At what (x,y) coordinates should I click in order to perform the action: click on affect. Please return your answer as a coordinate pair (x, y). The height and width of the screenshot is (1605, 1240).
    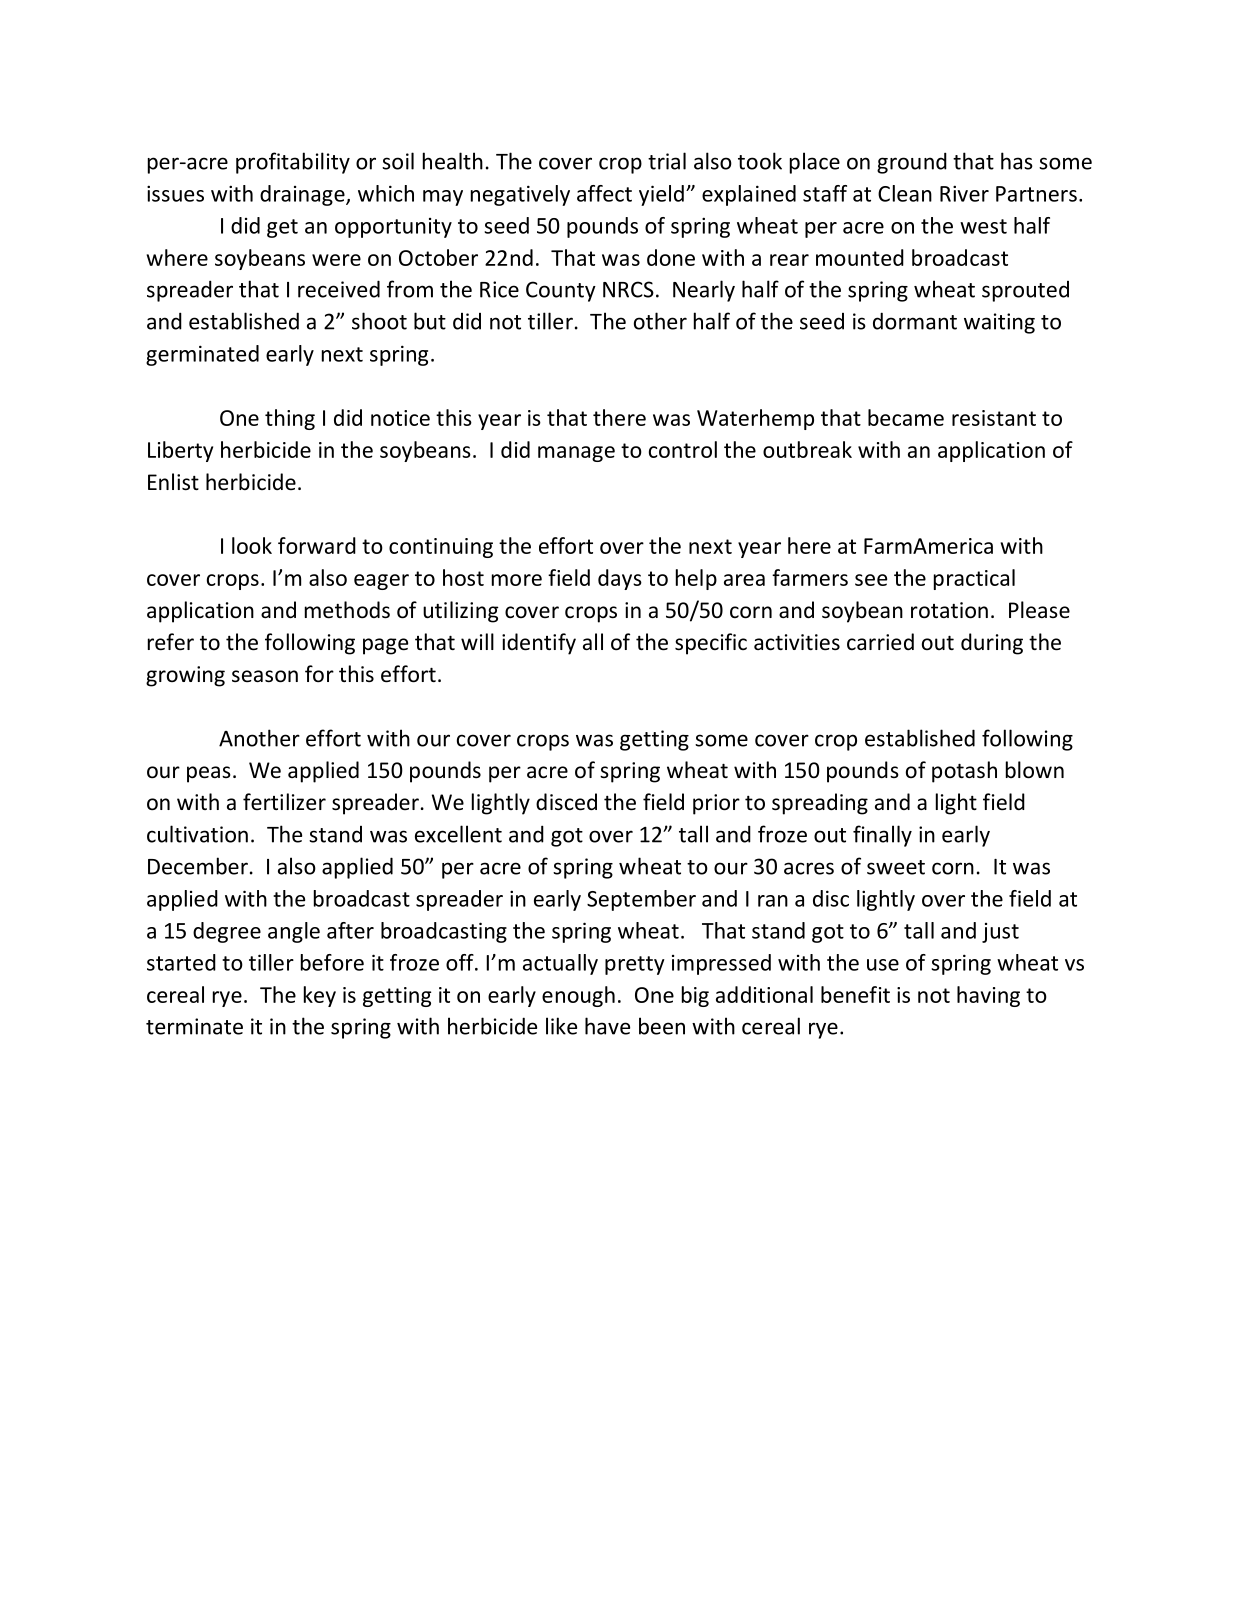
    Looking at the image, I should click on (604, 193).
